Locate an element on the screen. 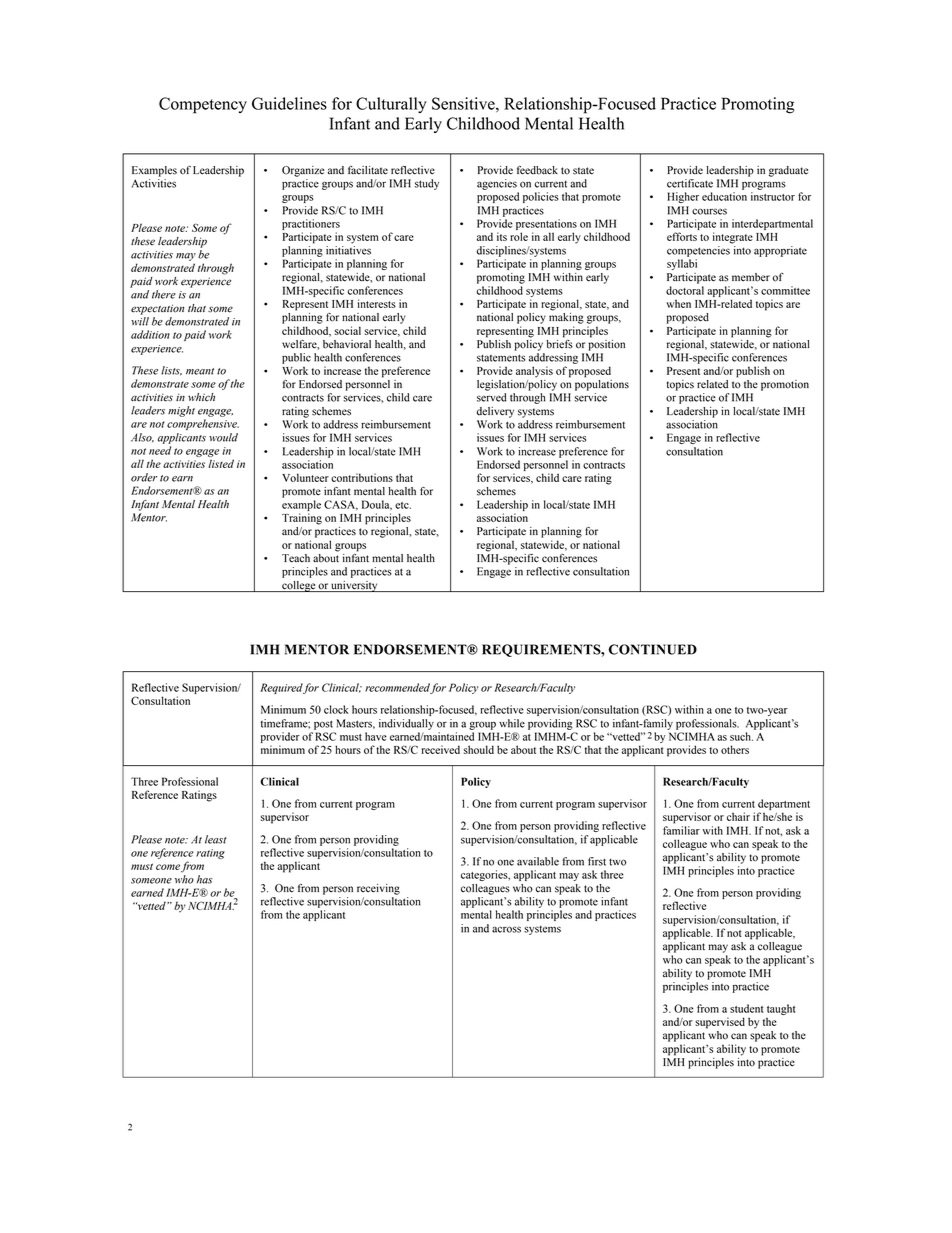 The width and height of the screenshot is (952, 1233). Required is located at coordinates (281, 688).
